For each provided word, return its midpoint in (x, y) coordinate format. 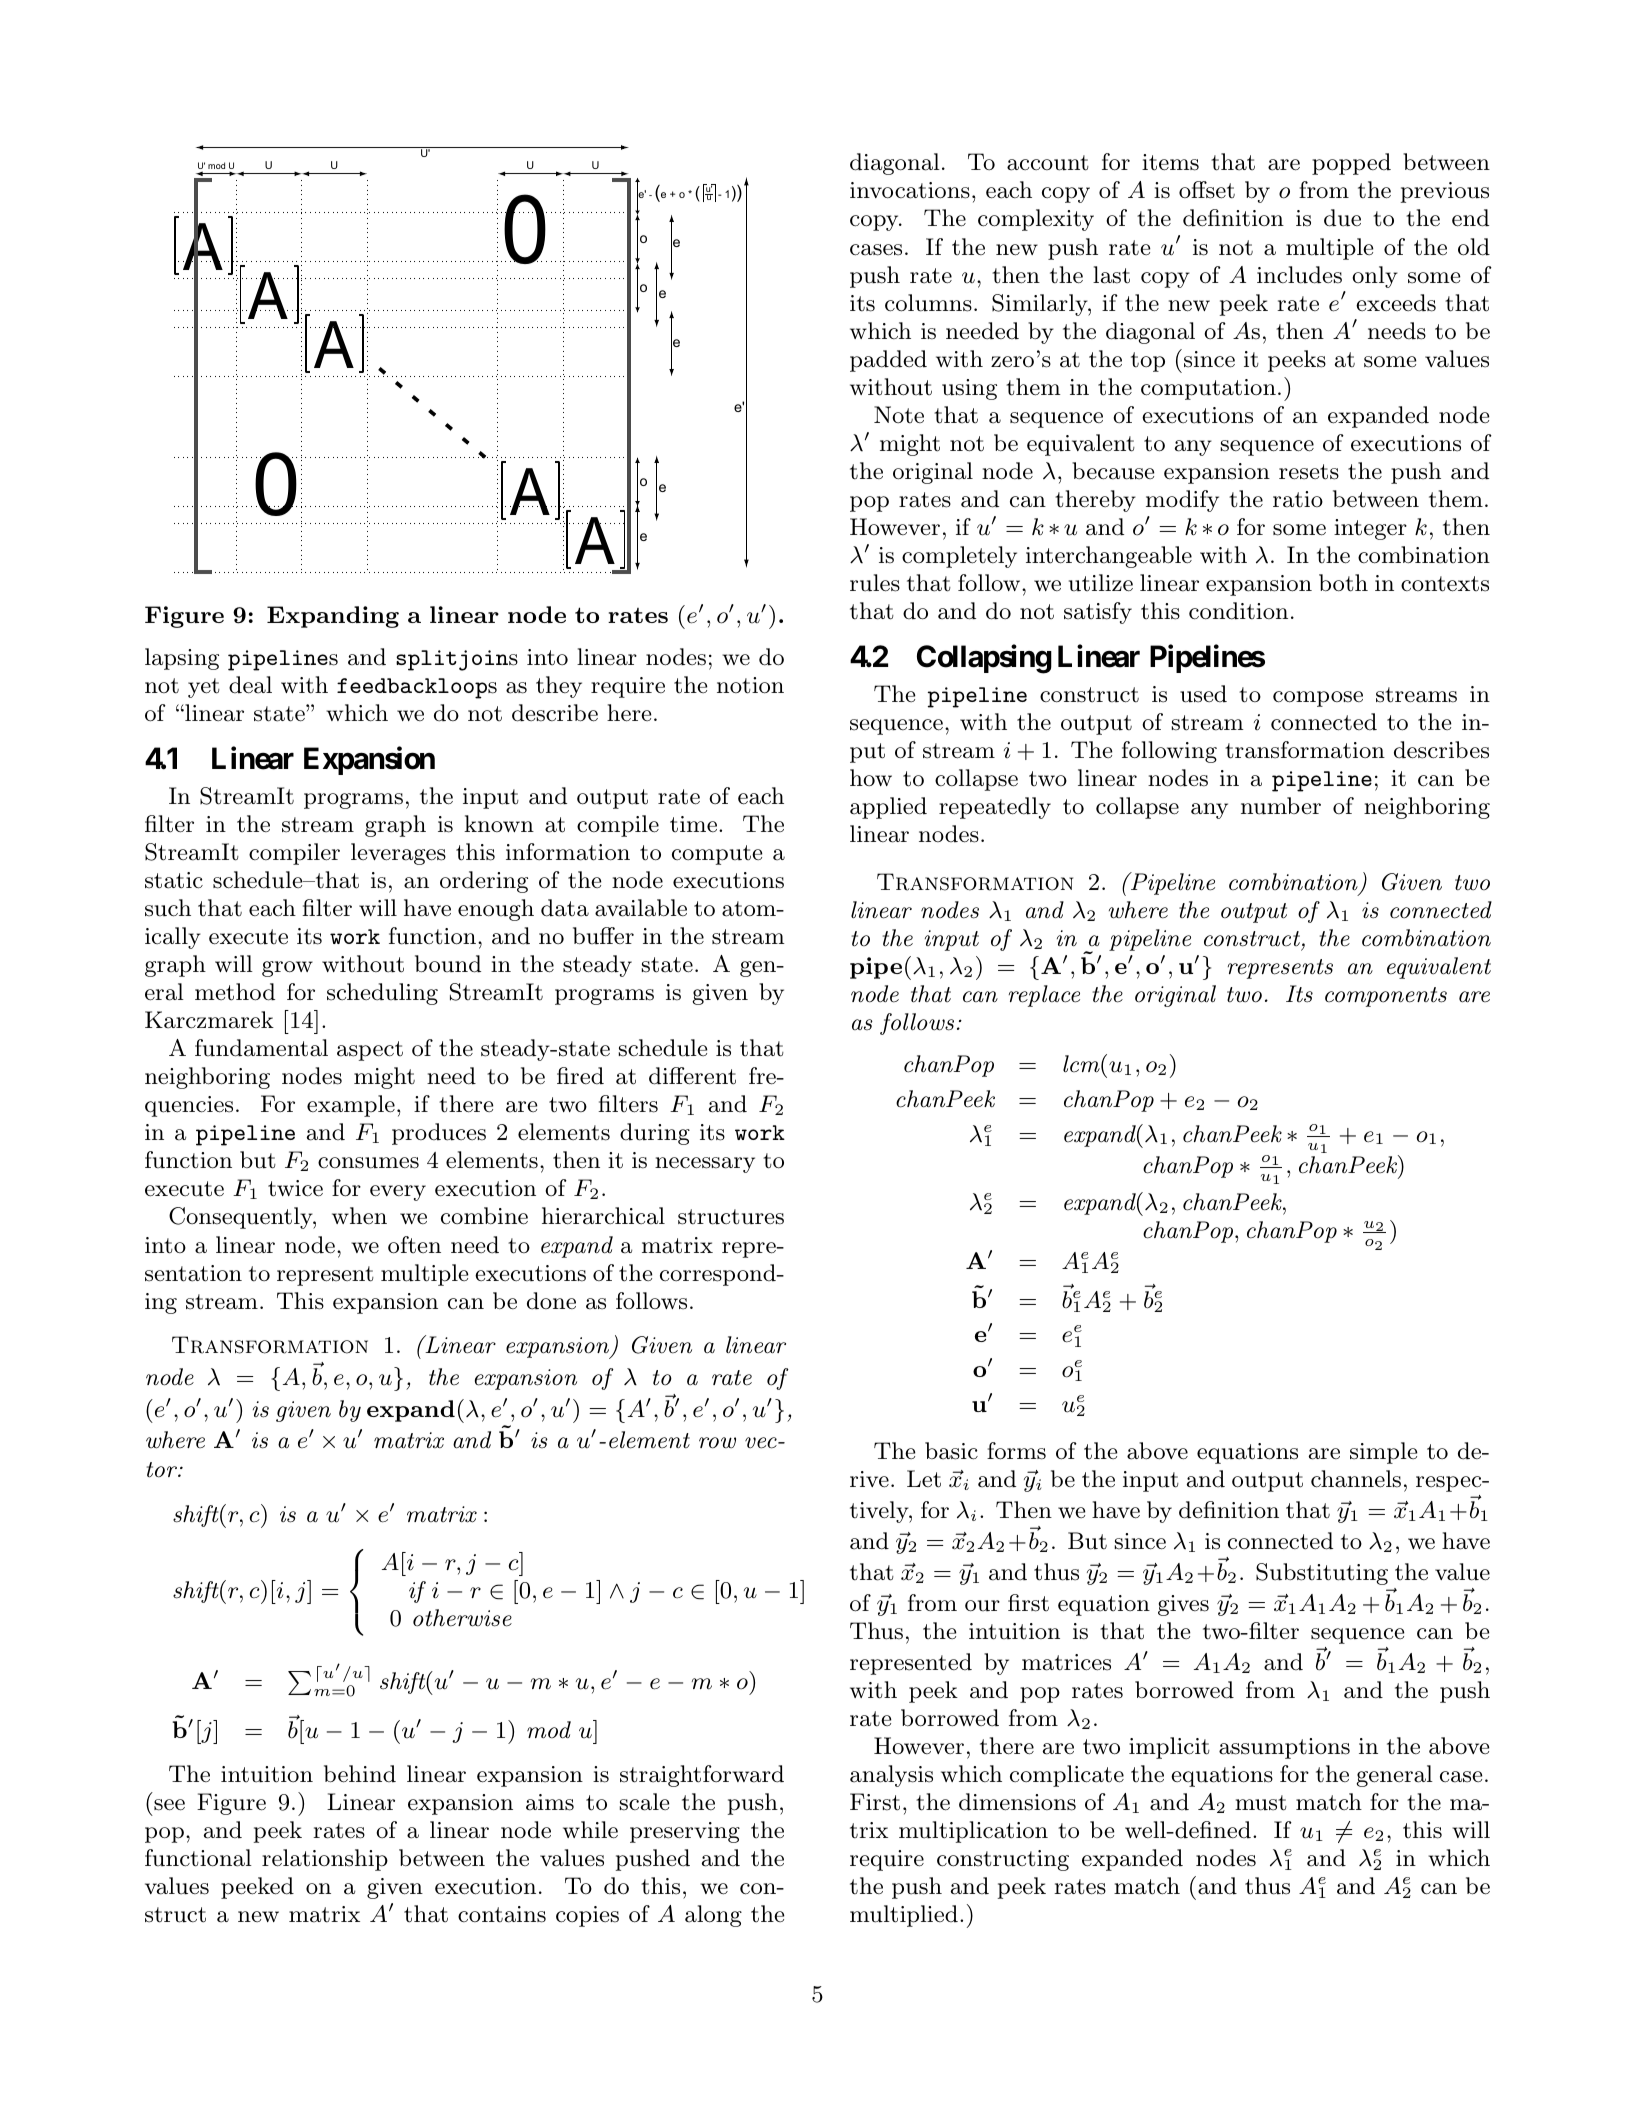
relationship (325, 1860)
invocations (910, 190)
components (1386, 997)
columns (928, 303)
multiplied (904, 1916)
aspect (370, 1051)
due (1342, 218)
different (692, 1076)
